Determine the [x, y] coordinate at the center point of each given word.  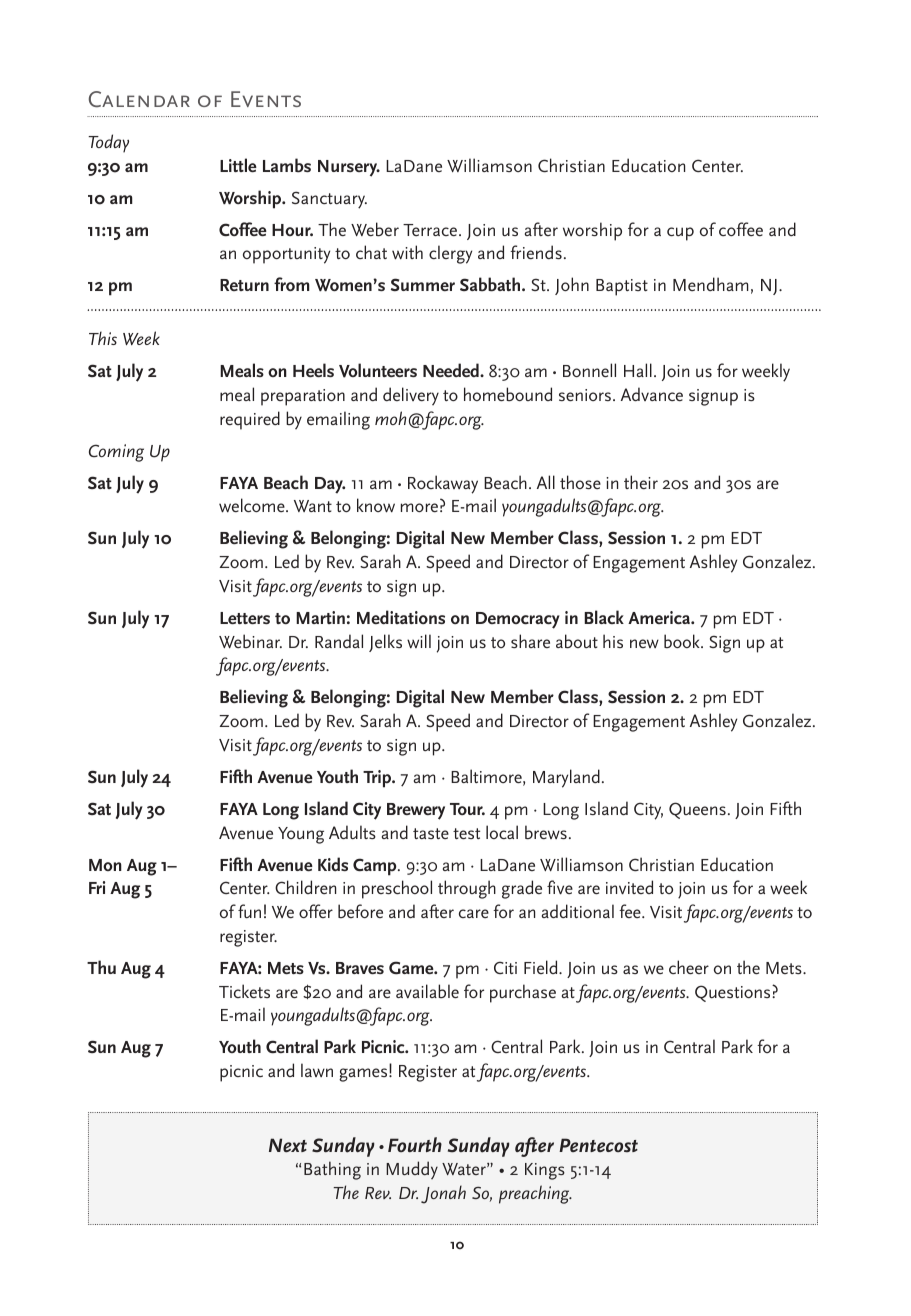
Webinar [250, 641]
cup [680, 234]
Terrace [431, 230]
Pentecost [598, 1145]
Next [288, 1145]
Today [108, 143]
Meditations [401, 617]
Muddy [412, 1170]
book [683, 641]
